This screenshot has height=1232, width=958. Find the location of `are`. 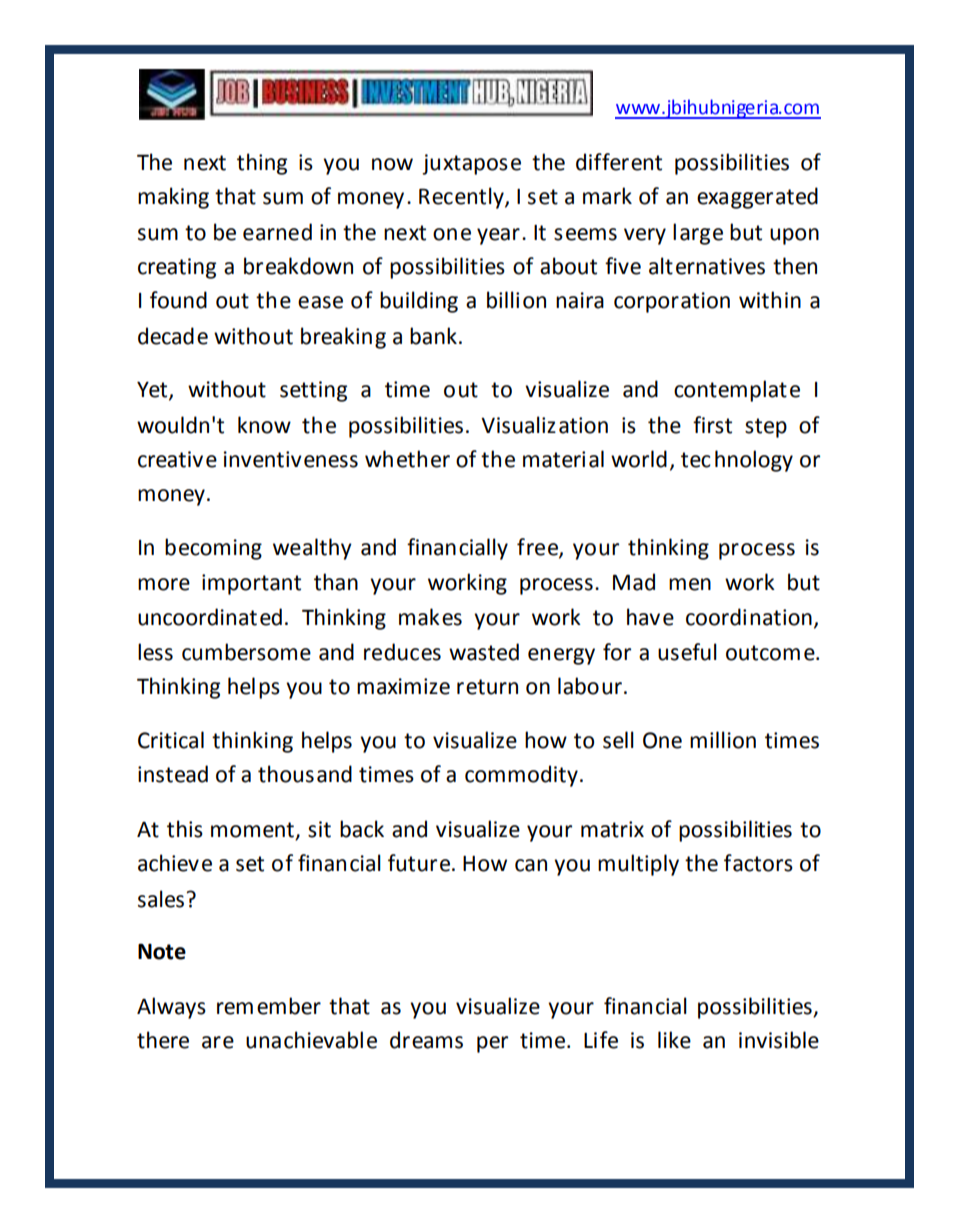

are is located at coordinates (218, 1042).
